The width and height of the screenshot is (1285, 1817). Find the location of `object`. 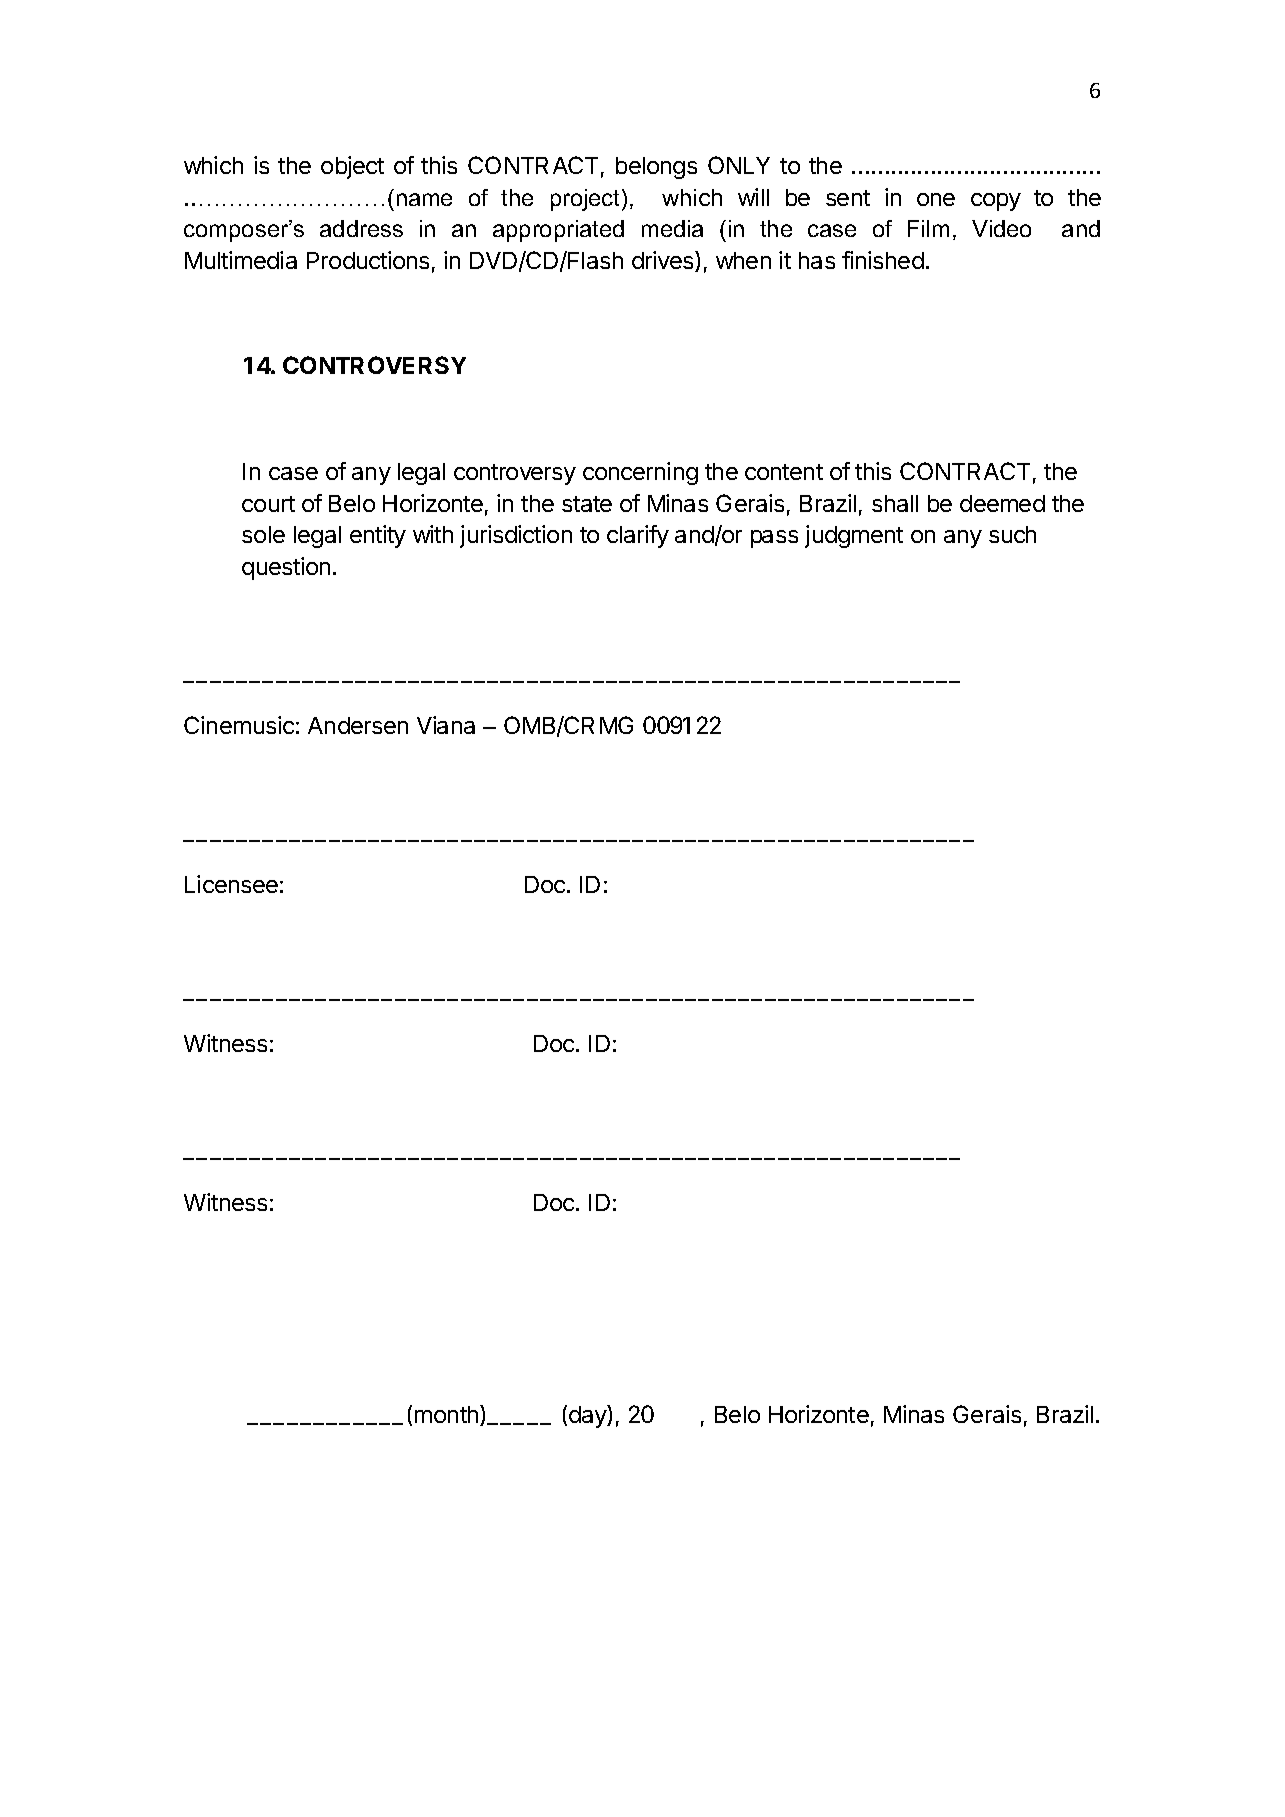

object is located at coordinates (352, 167).
